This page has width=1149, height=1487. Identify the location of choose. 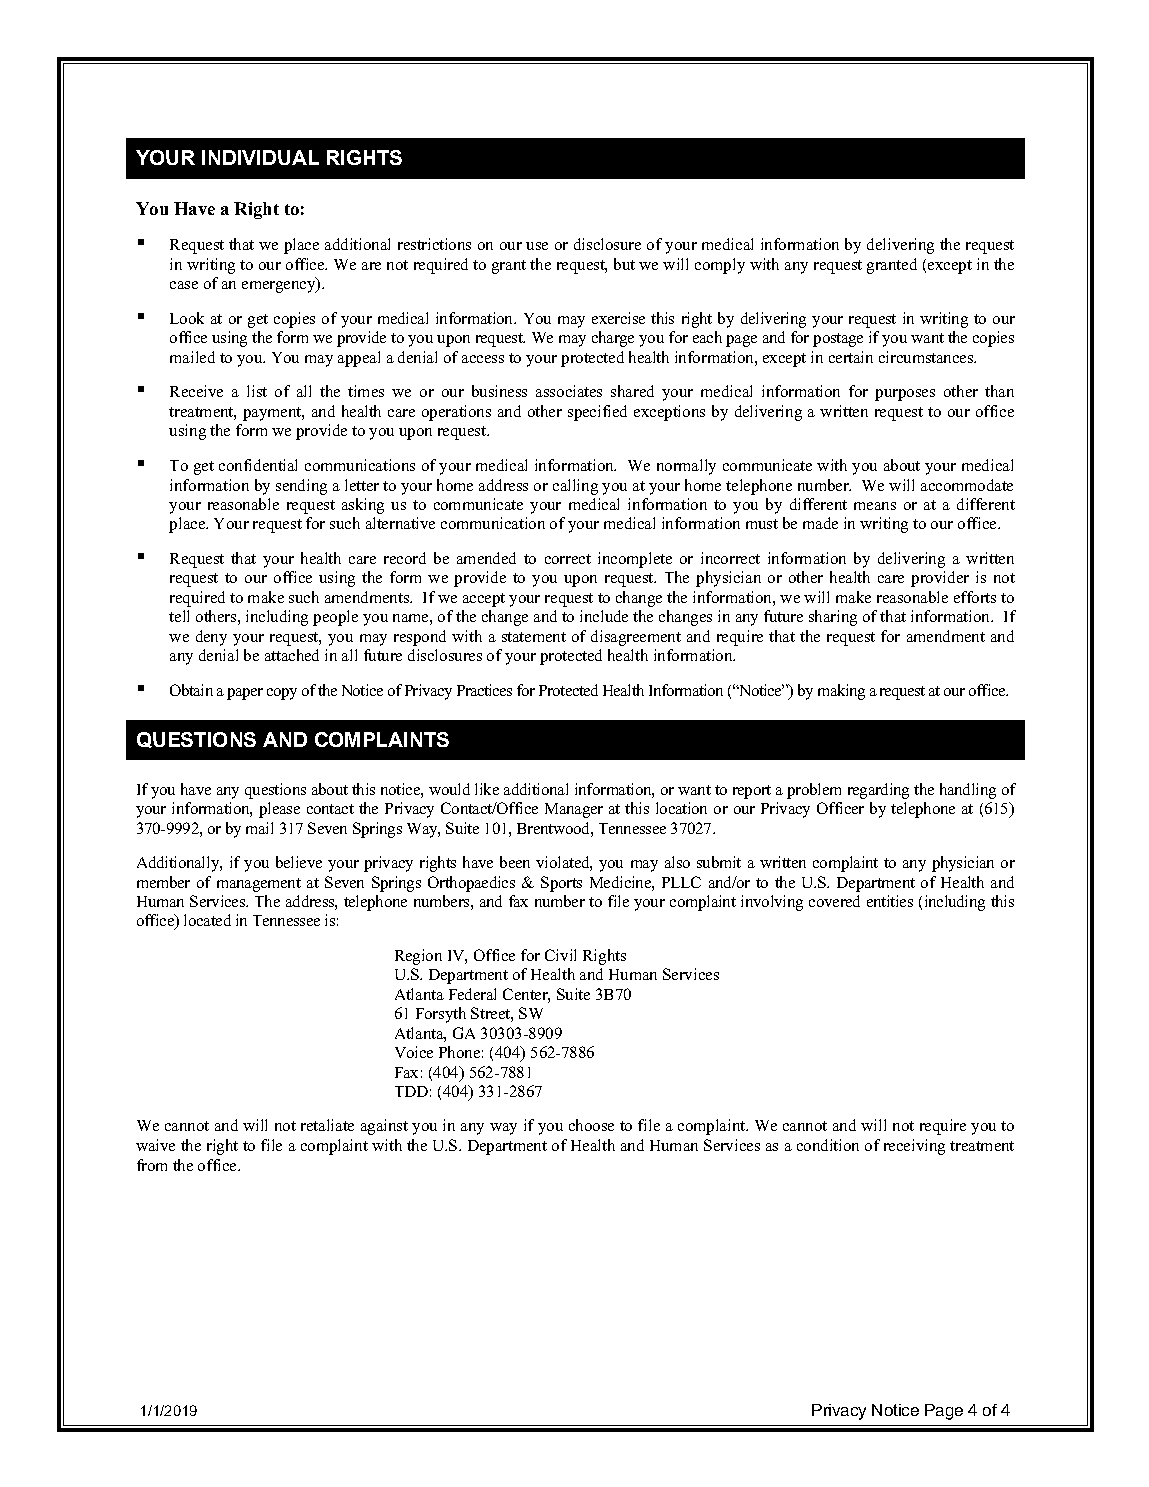
(591, 1125).
